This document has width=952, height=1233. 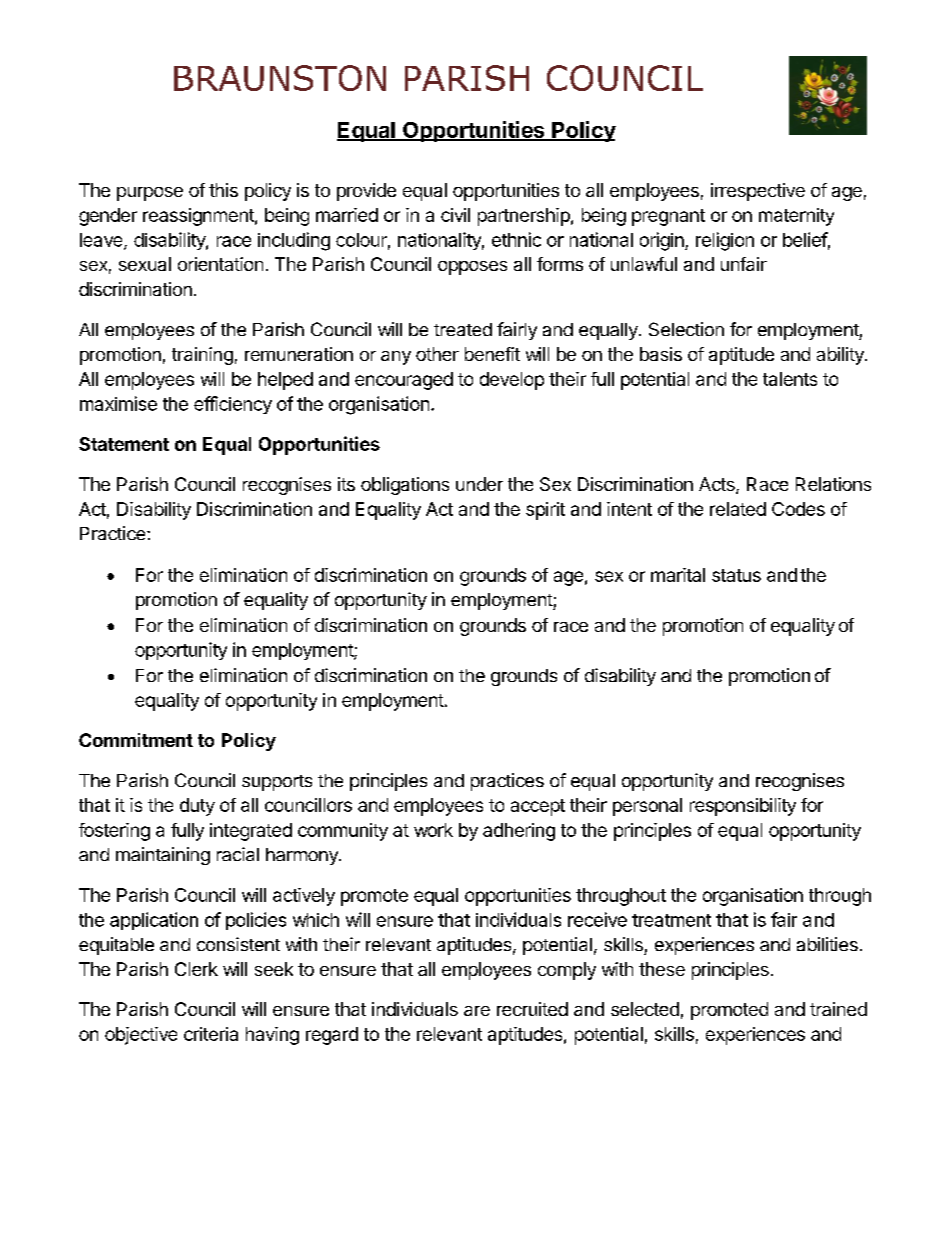 What do you see at coordinates (136, 740) in the document?
I see `Commitment` at bounding box center [136, 740].
